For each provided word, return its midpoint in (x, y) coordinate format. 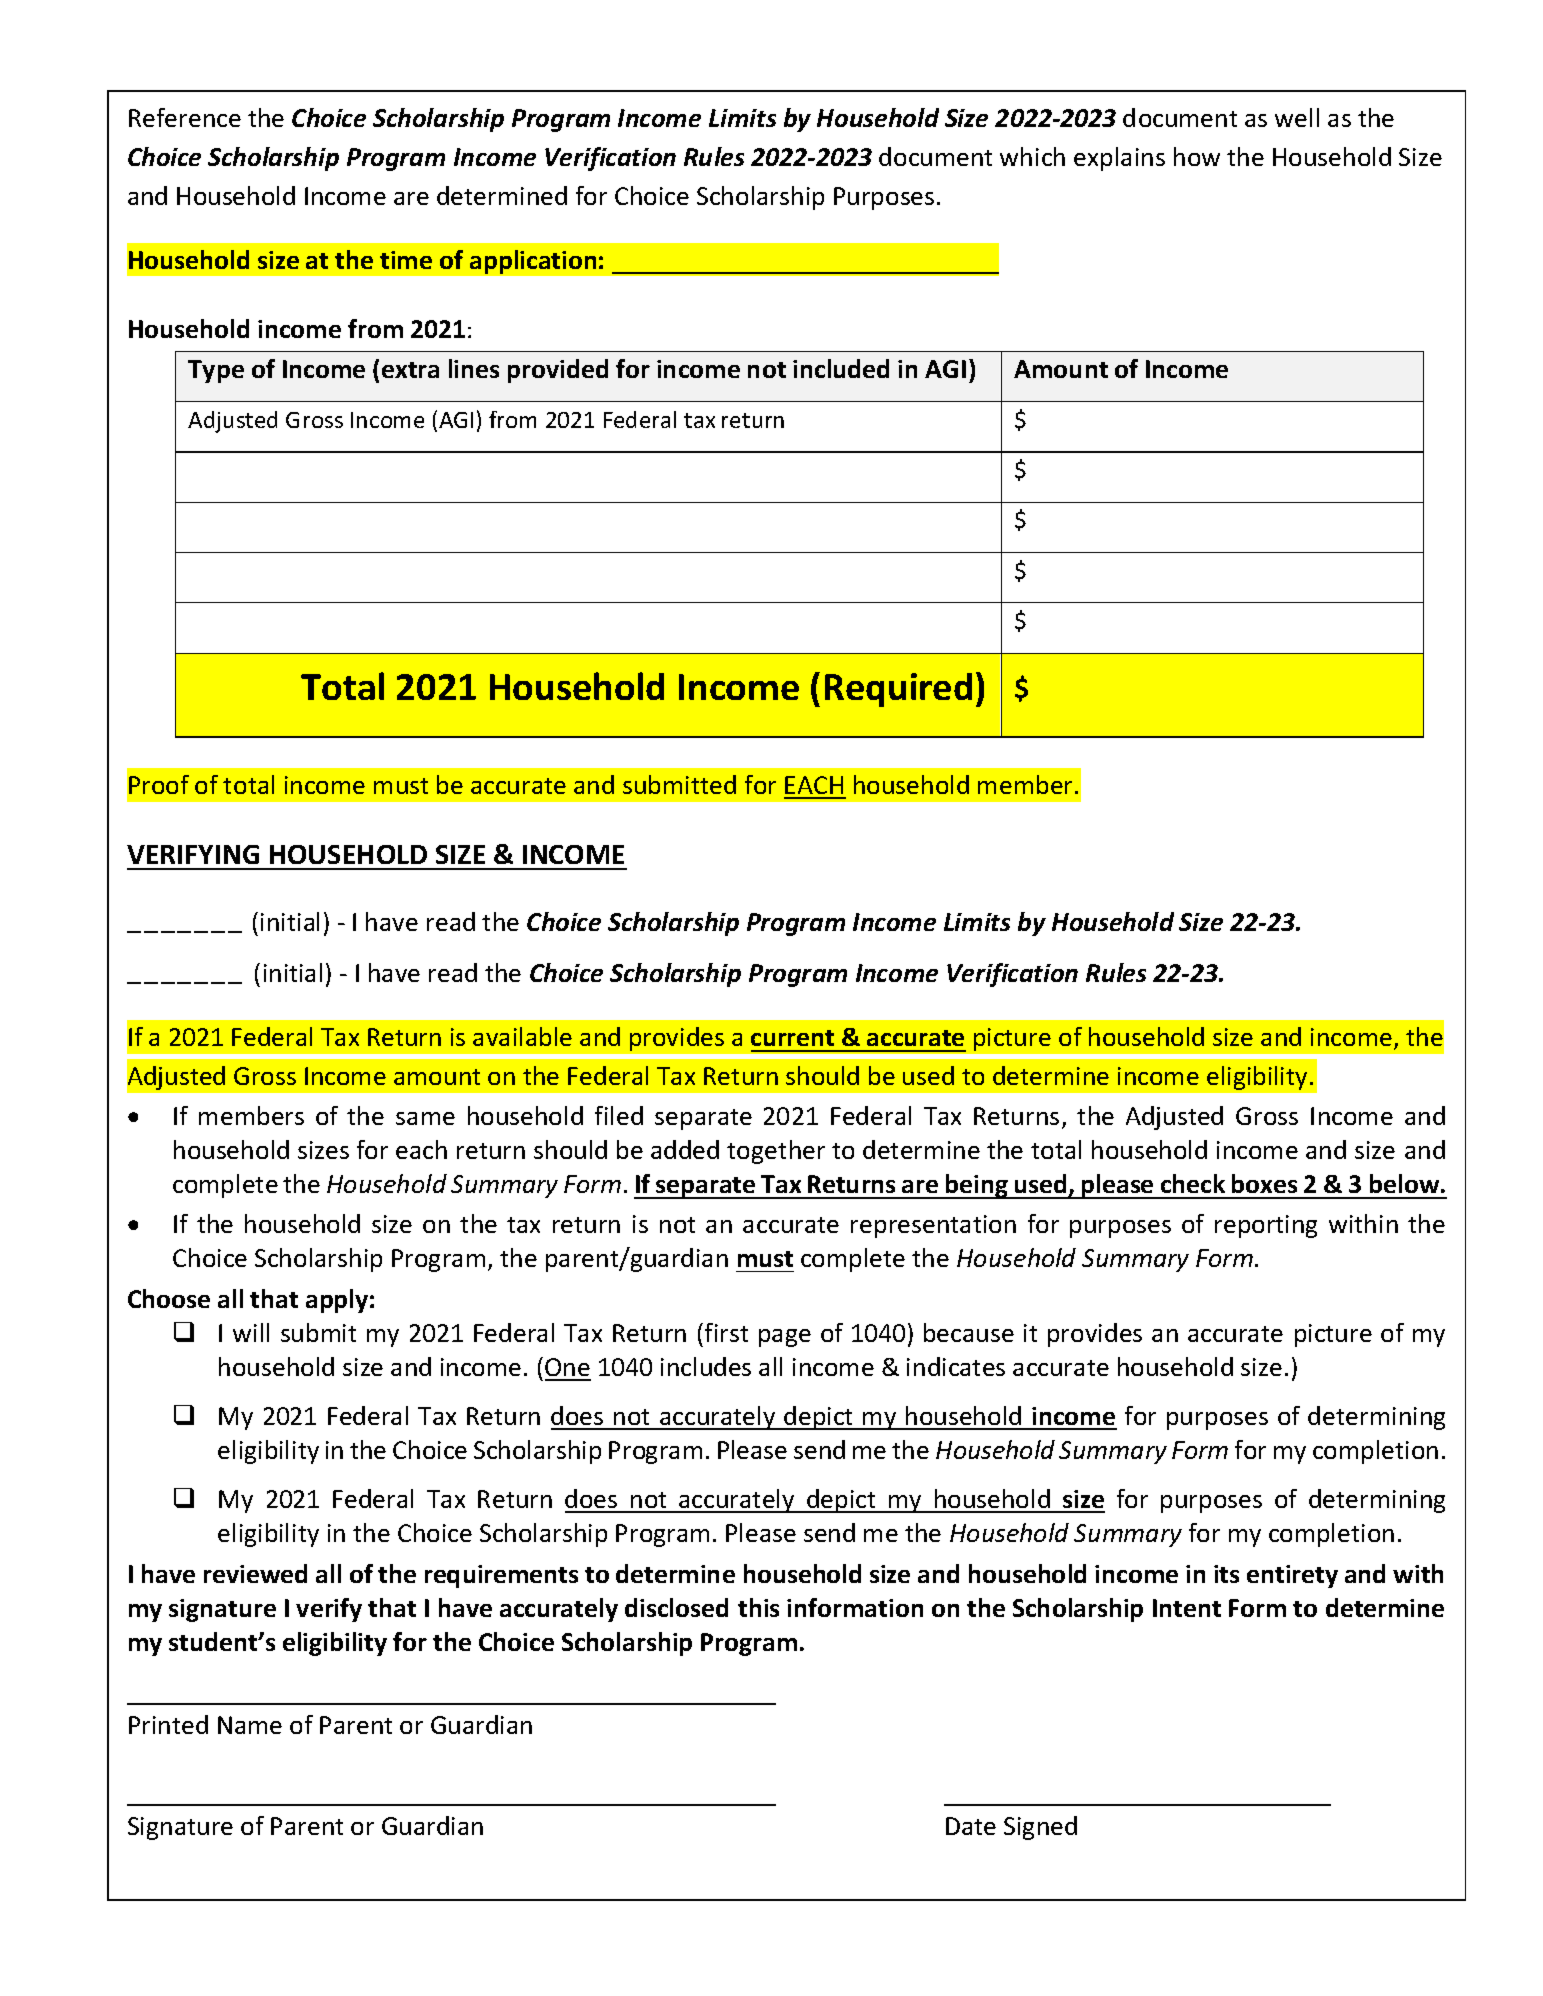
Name (250, 1725)
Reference (185, 117)
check (1193, 1183)
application (533, 262)
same (425, 1118)
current (792, 1038)
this (758, 1607)
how (1197, 156)
